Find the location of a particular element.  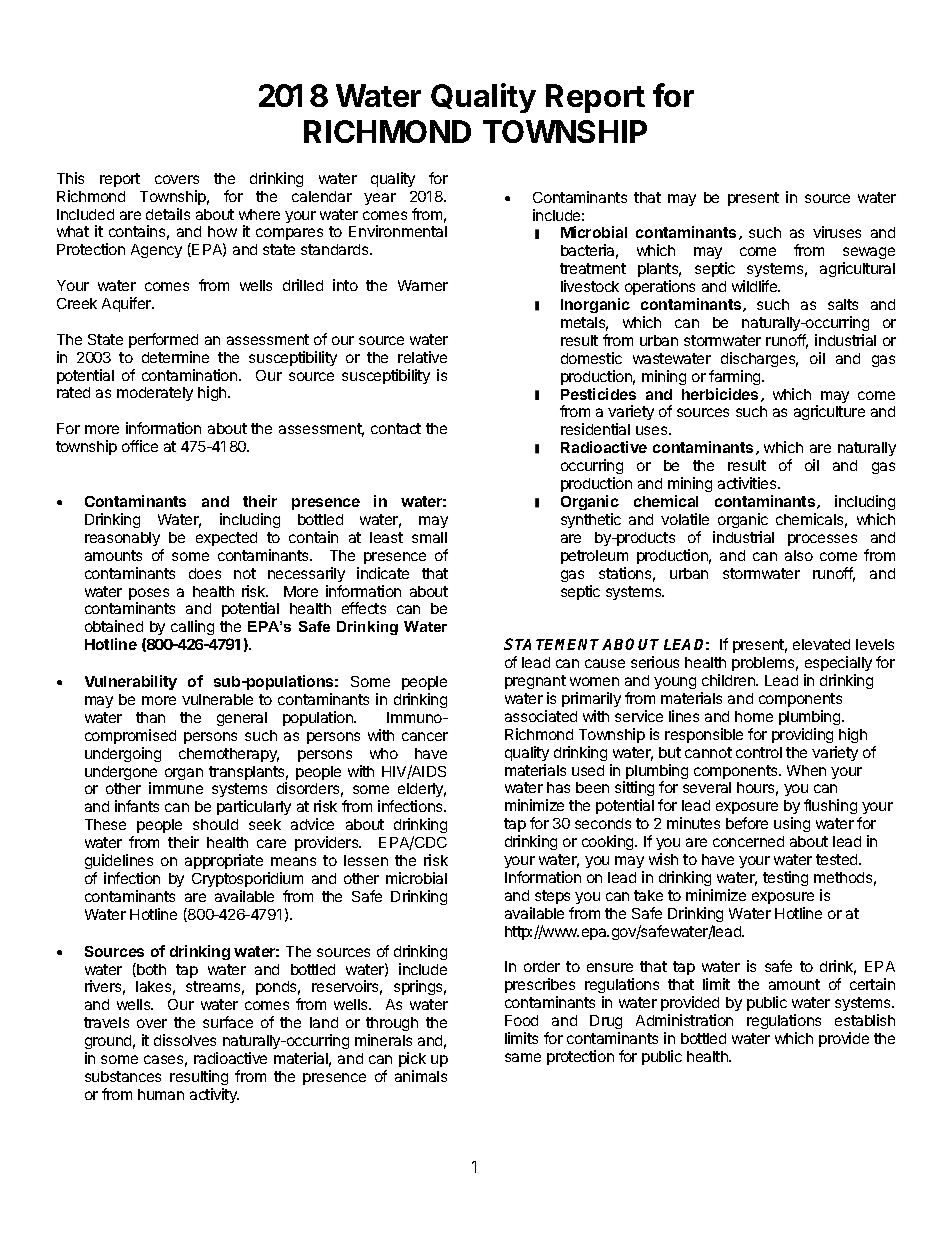

details is located at coordinates (168, 214).
